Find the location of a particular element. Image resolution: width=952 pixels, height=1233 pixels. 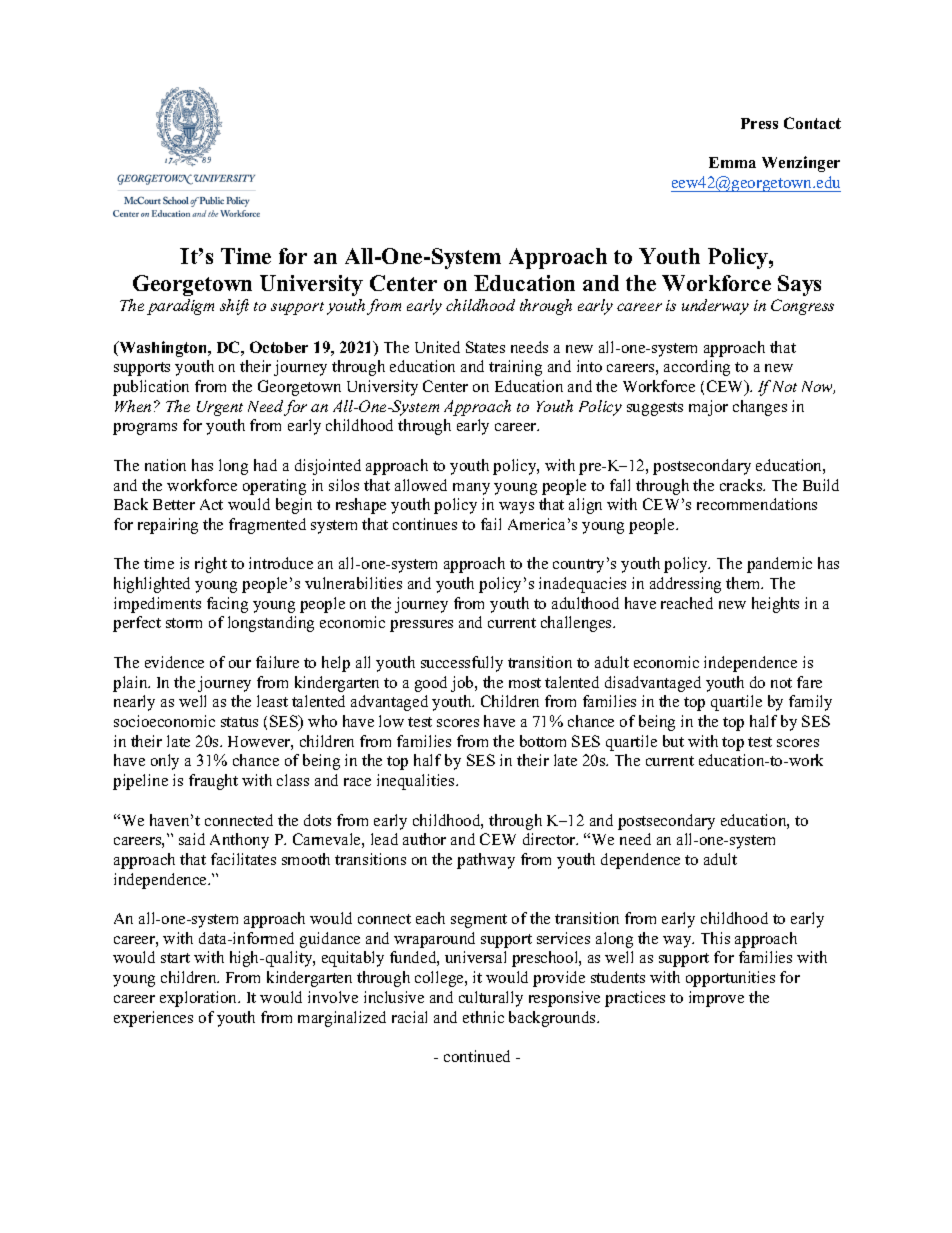

many is located at coordinates (471, 489).
